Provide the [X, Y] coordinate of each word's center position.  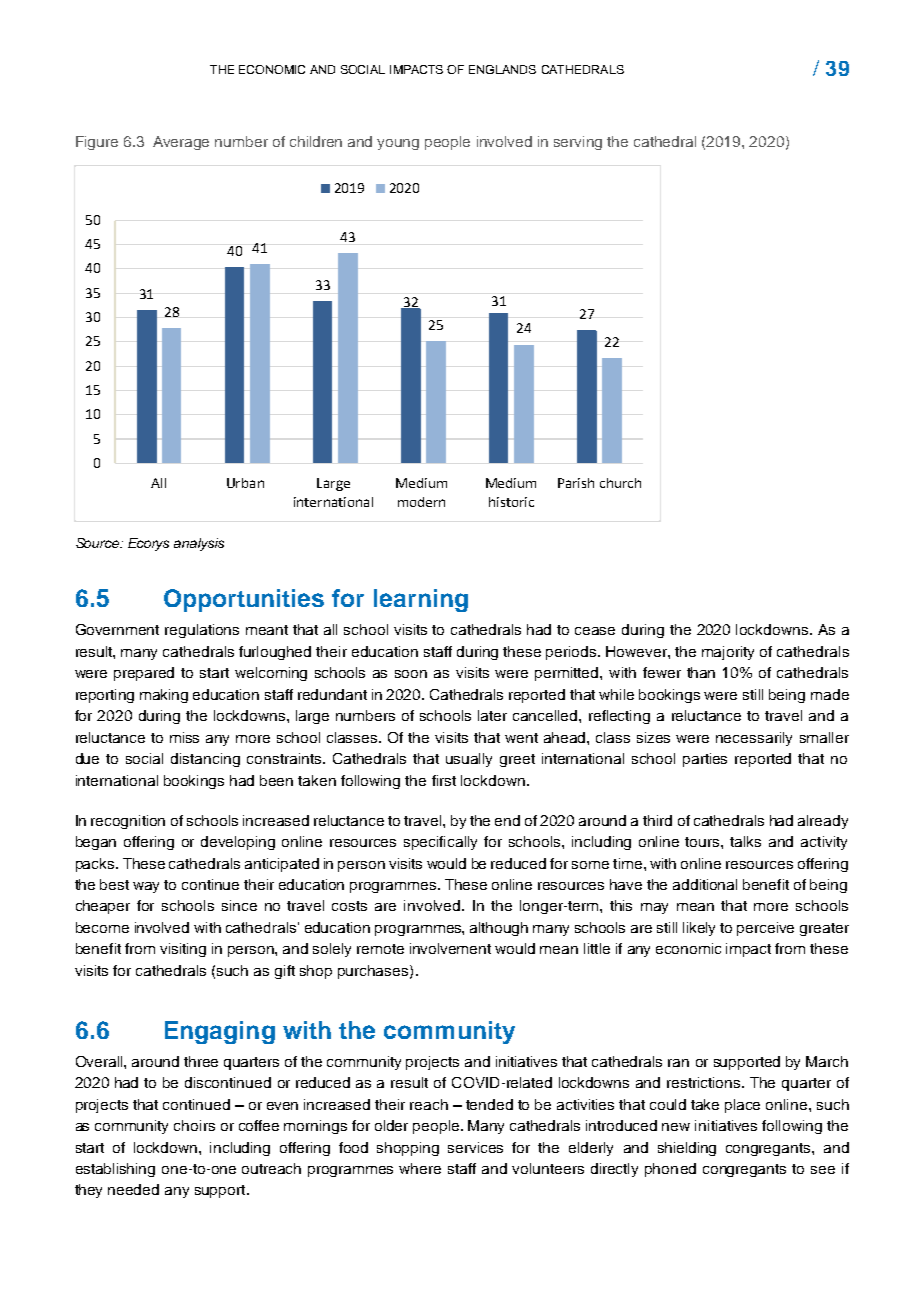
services [475, 1147]
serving [578, 143]
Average [181, 143]
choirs [194, 1125]
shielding [687, 1149]
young [398, 144]
